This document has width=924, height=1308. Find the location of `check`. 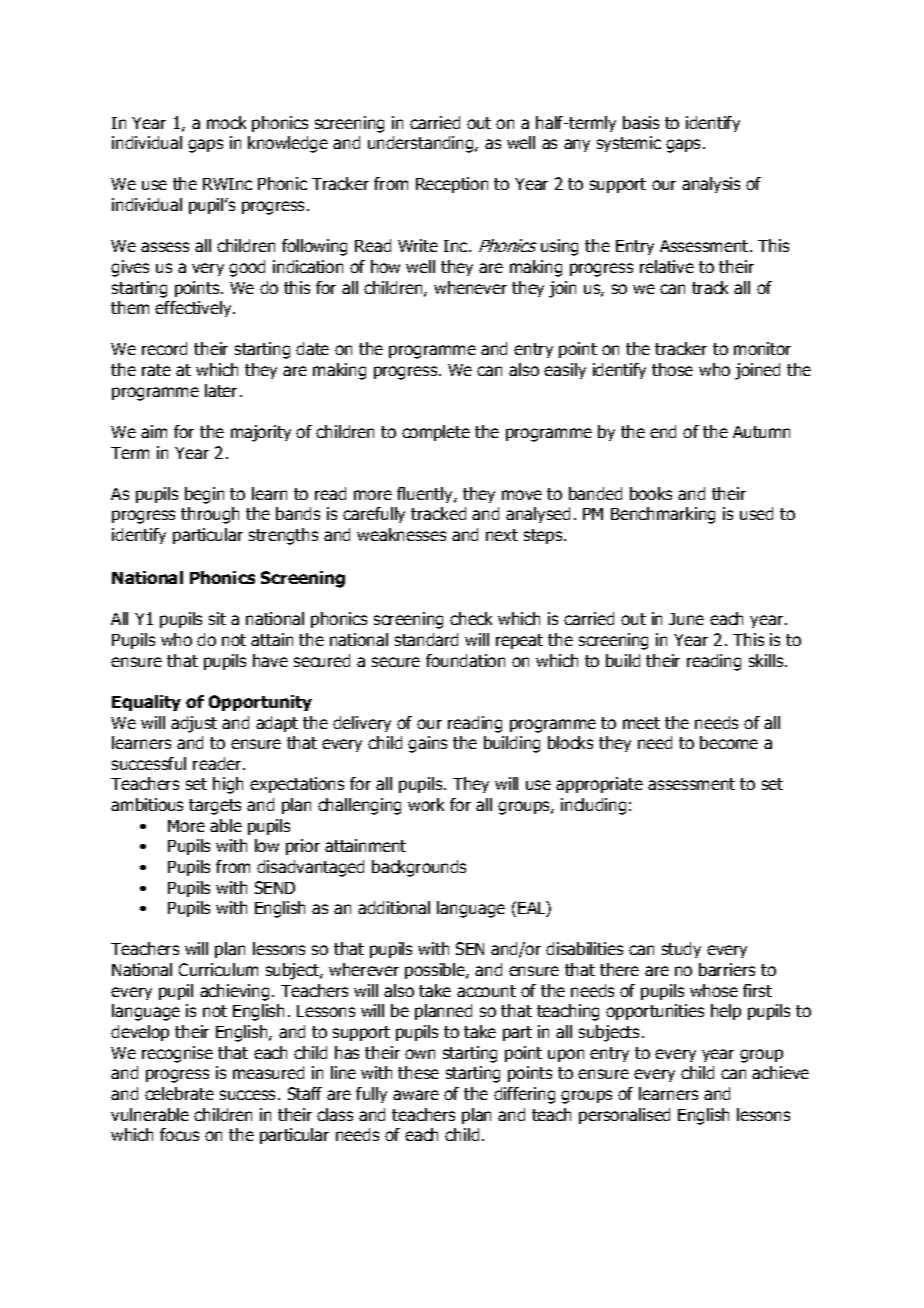

check is located at coordinates (471, 618).
